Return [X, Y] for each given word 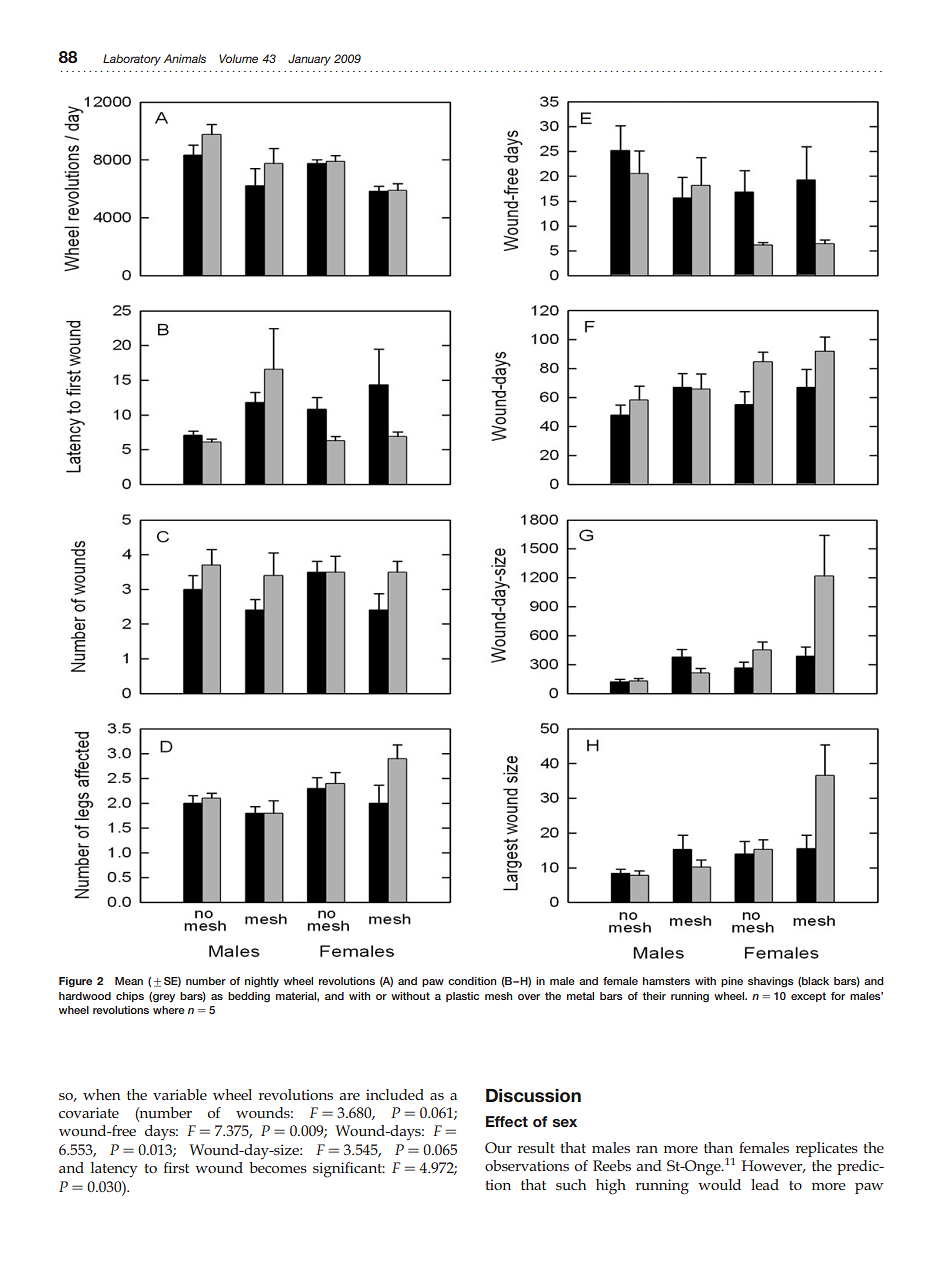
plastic [462, 997]
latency [114, 1170]
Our [498, 1147]
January [309, 60]
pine [732, 982]
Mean [129, 981]
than [718, 1147]
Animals [185, 58]
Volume [238, 58]
